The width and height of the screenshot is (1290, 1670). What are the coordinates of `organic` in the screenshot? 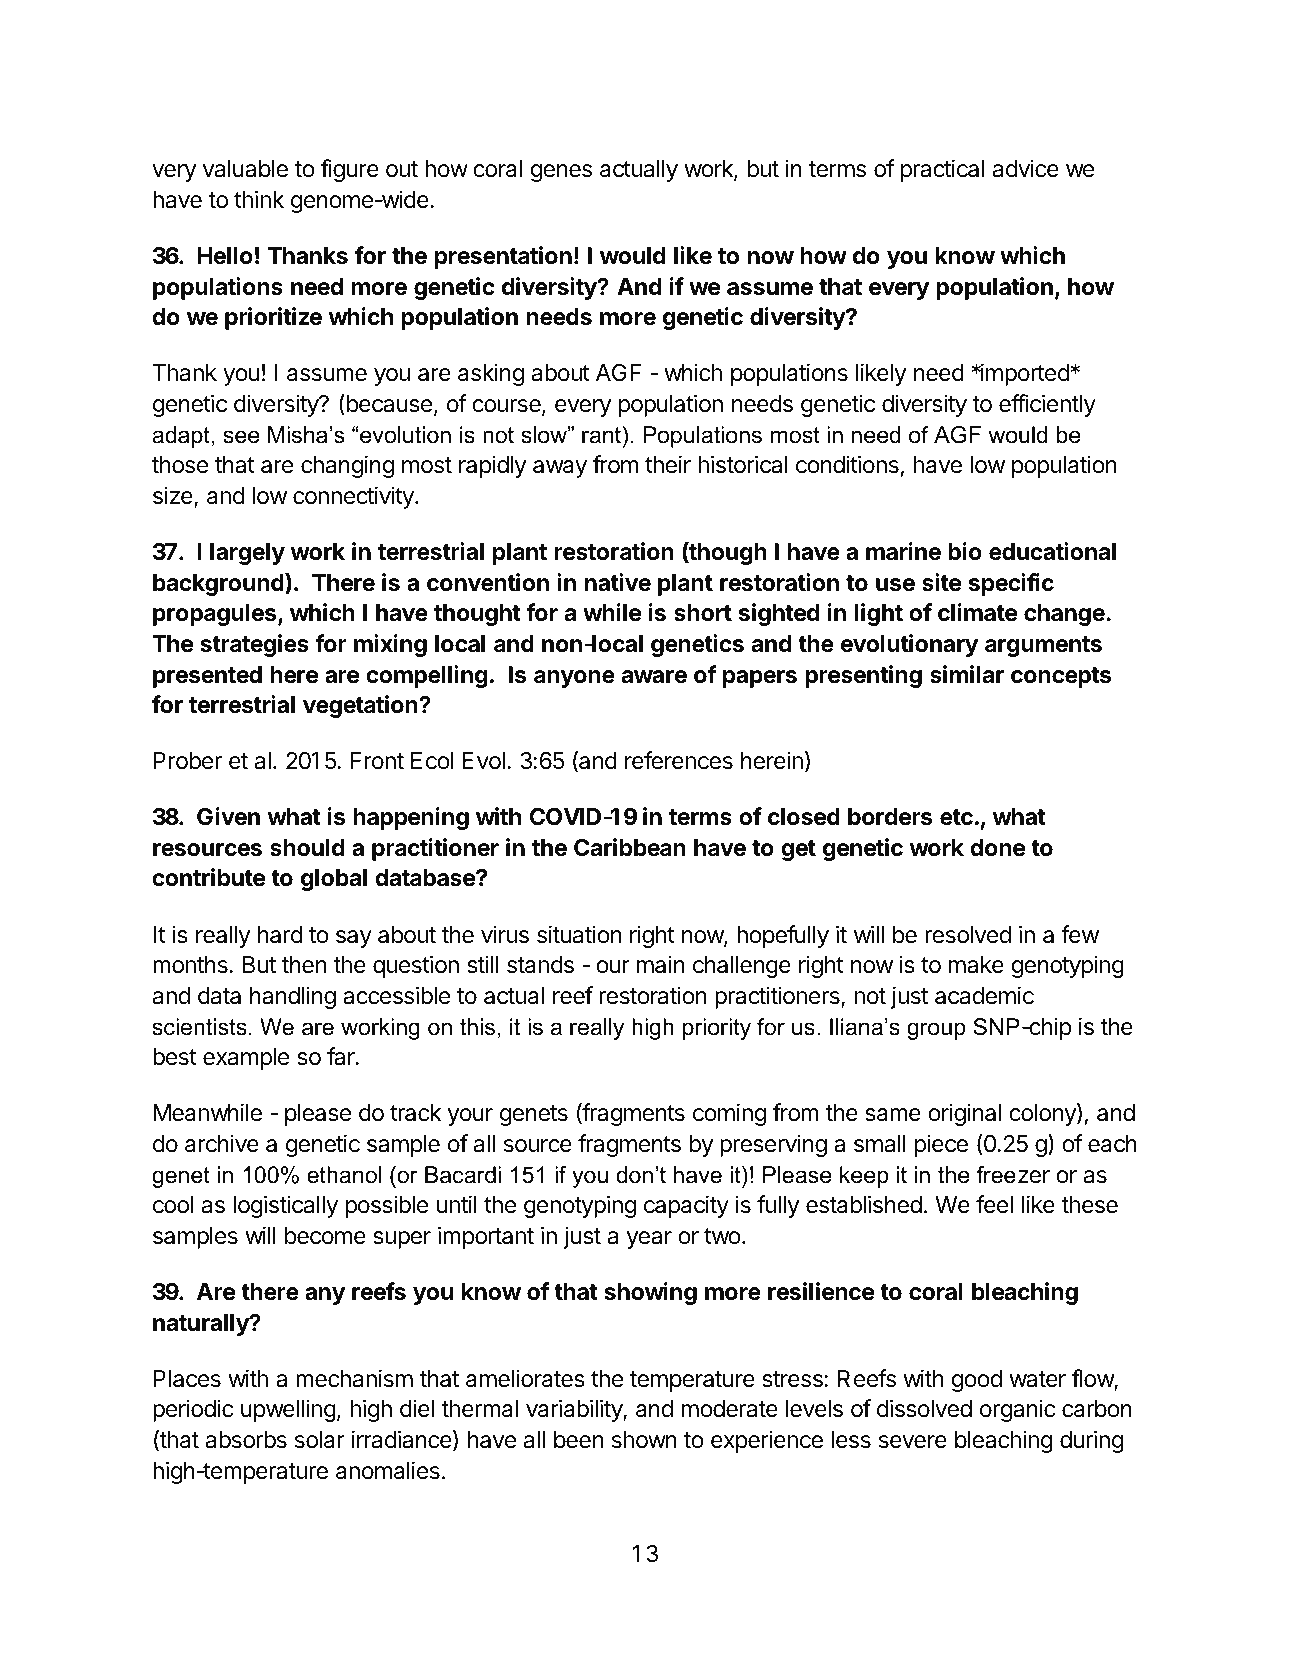 It's located at (1017, 1410).
